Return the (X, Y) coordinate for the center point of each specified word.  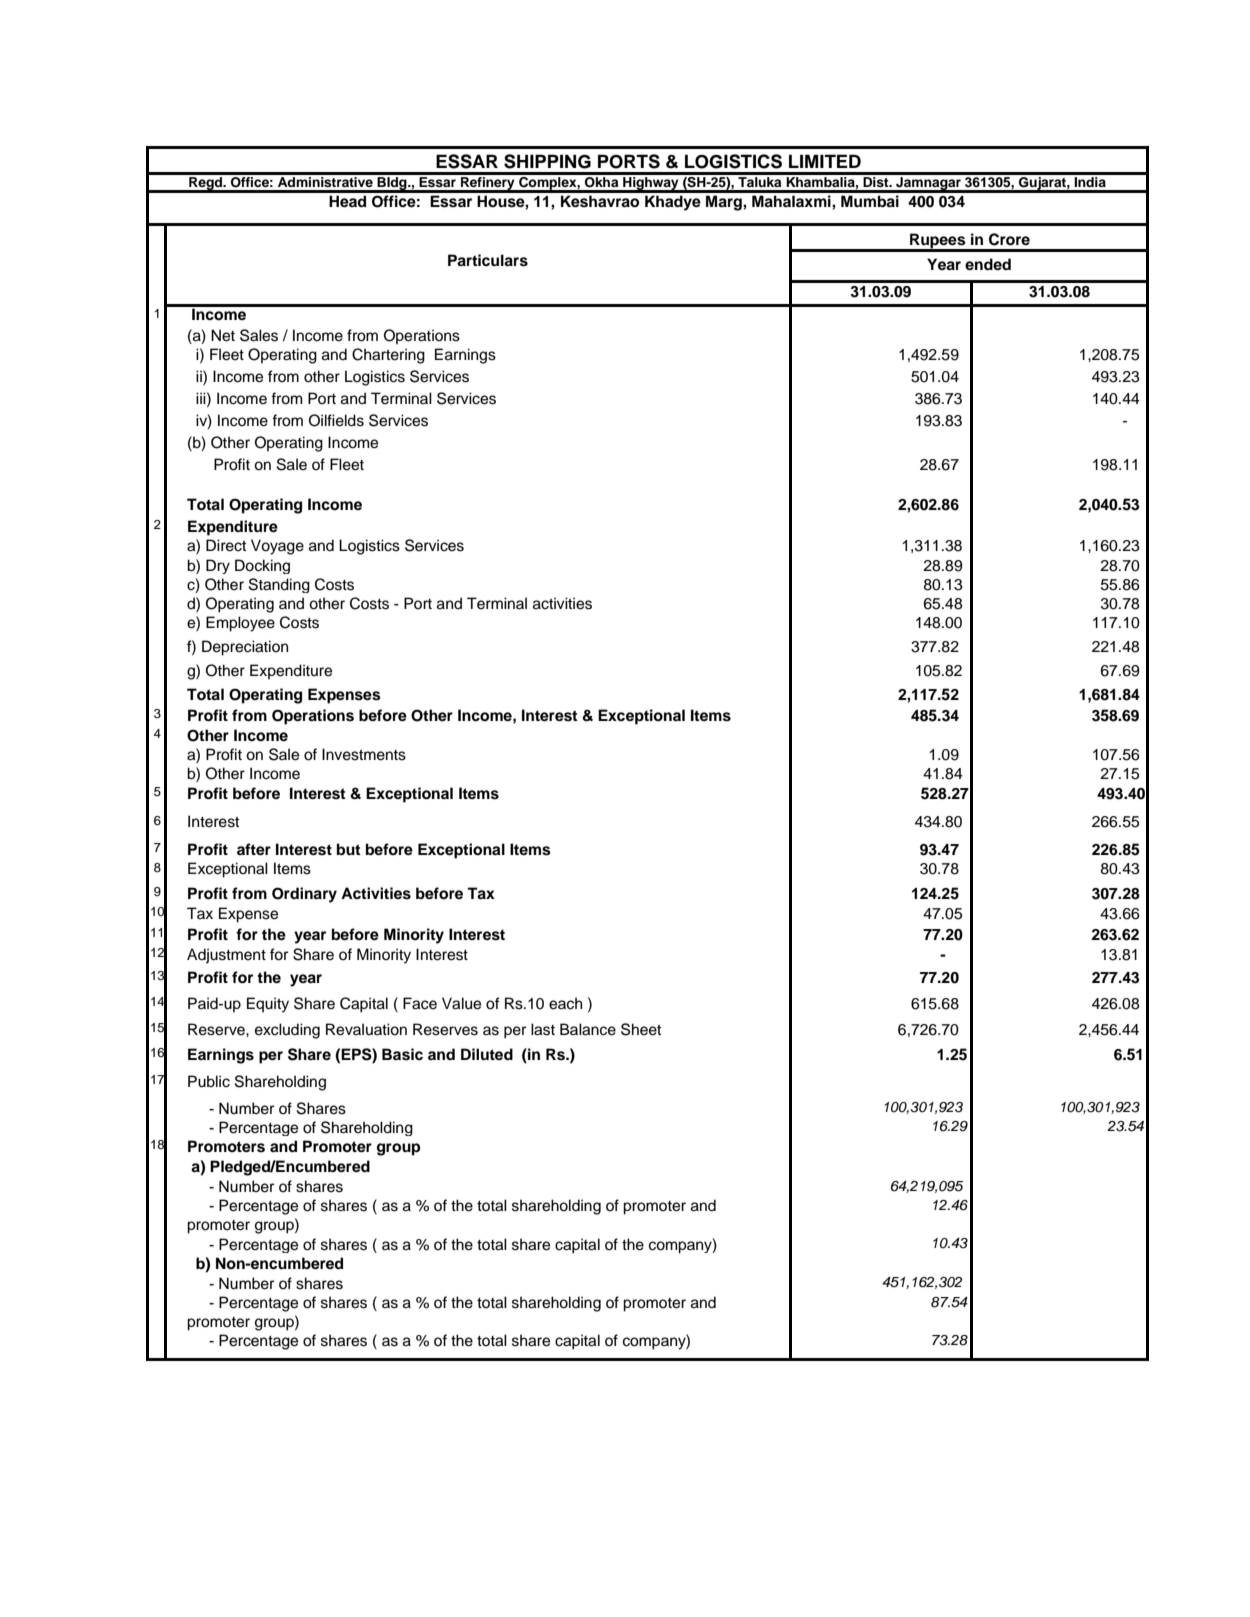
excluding (287, 1031)
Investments (364, 754)
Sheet (641, 1029)
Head (347, 201)
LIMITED (825, 161)
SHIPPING (547, 161)
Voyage (277, 547)
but (349, 849)
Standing (279, 585)
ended (988, 264)
